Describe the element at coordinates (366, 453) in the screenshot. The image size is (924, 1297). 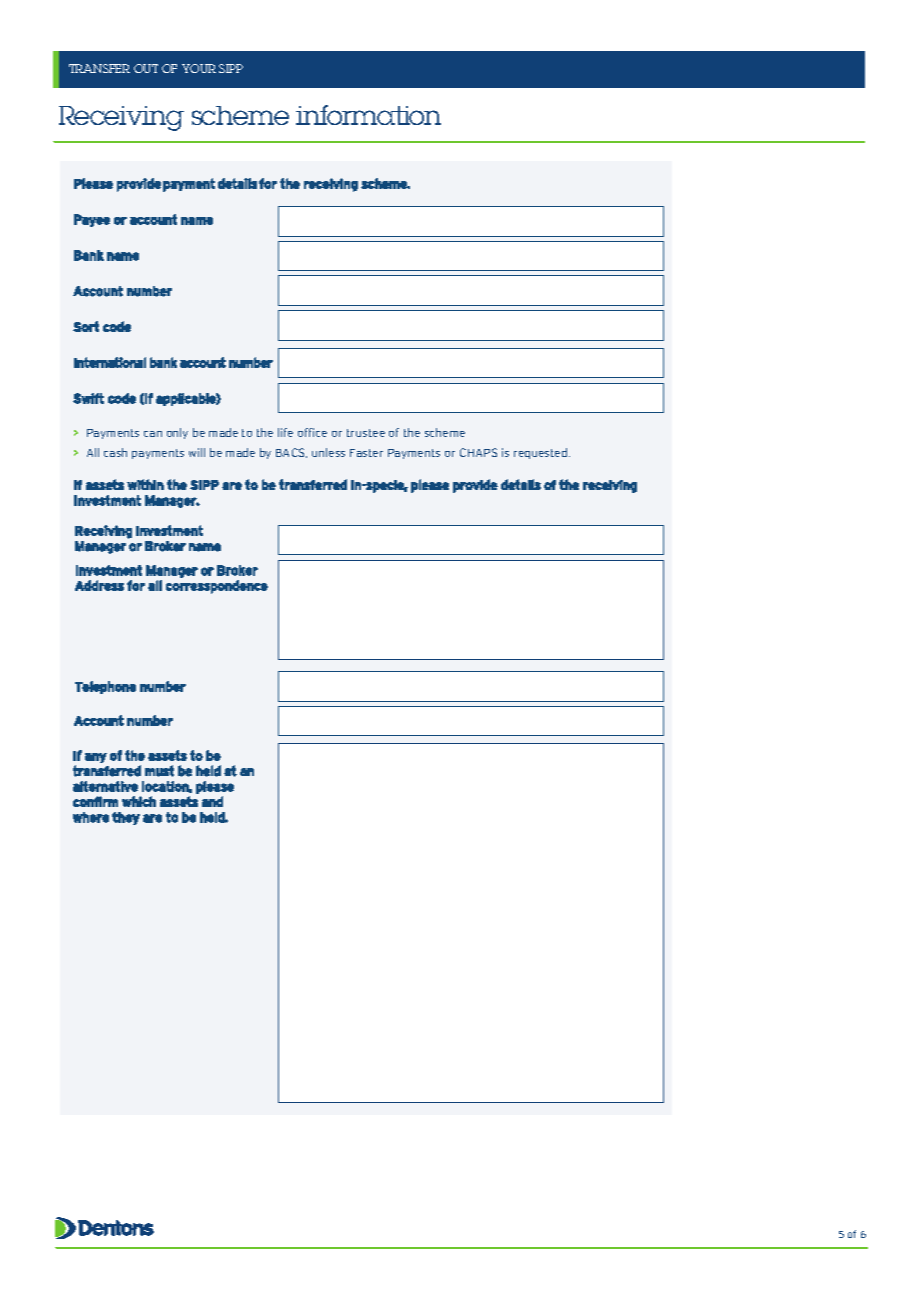
I see `Faster` at that location.
